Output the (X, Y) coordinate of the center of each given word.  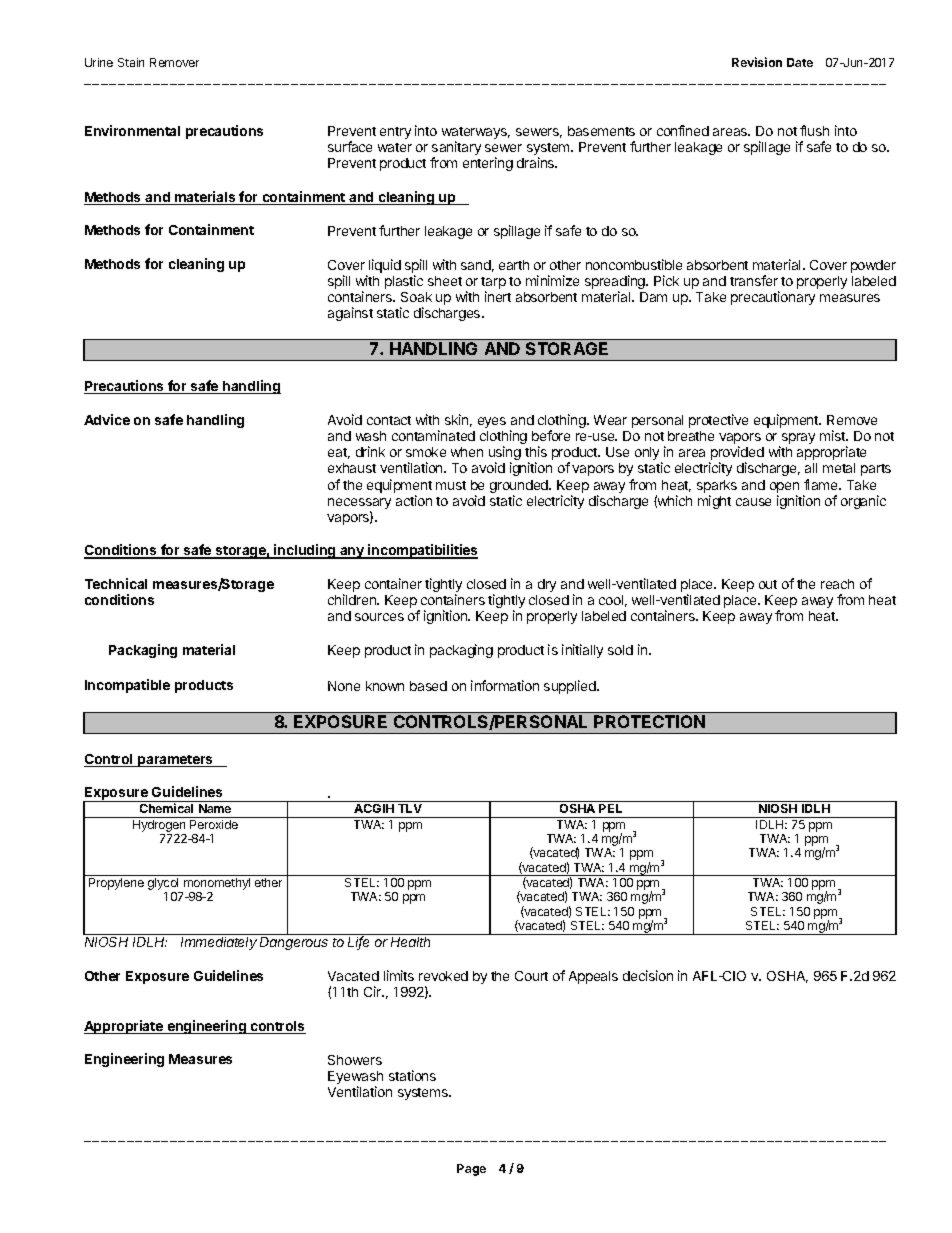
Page (471, 1170)
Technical (116, 583)
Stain (131, 62)
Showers (355, 1060)
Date (800, 62)
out (768, 584)
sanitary (456, 149)
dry (547, 585)
